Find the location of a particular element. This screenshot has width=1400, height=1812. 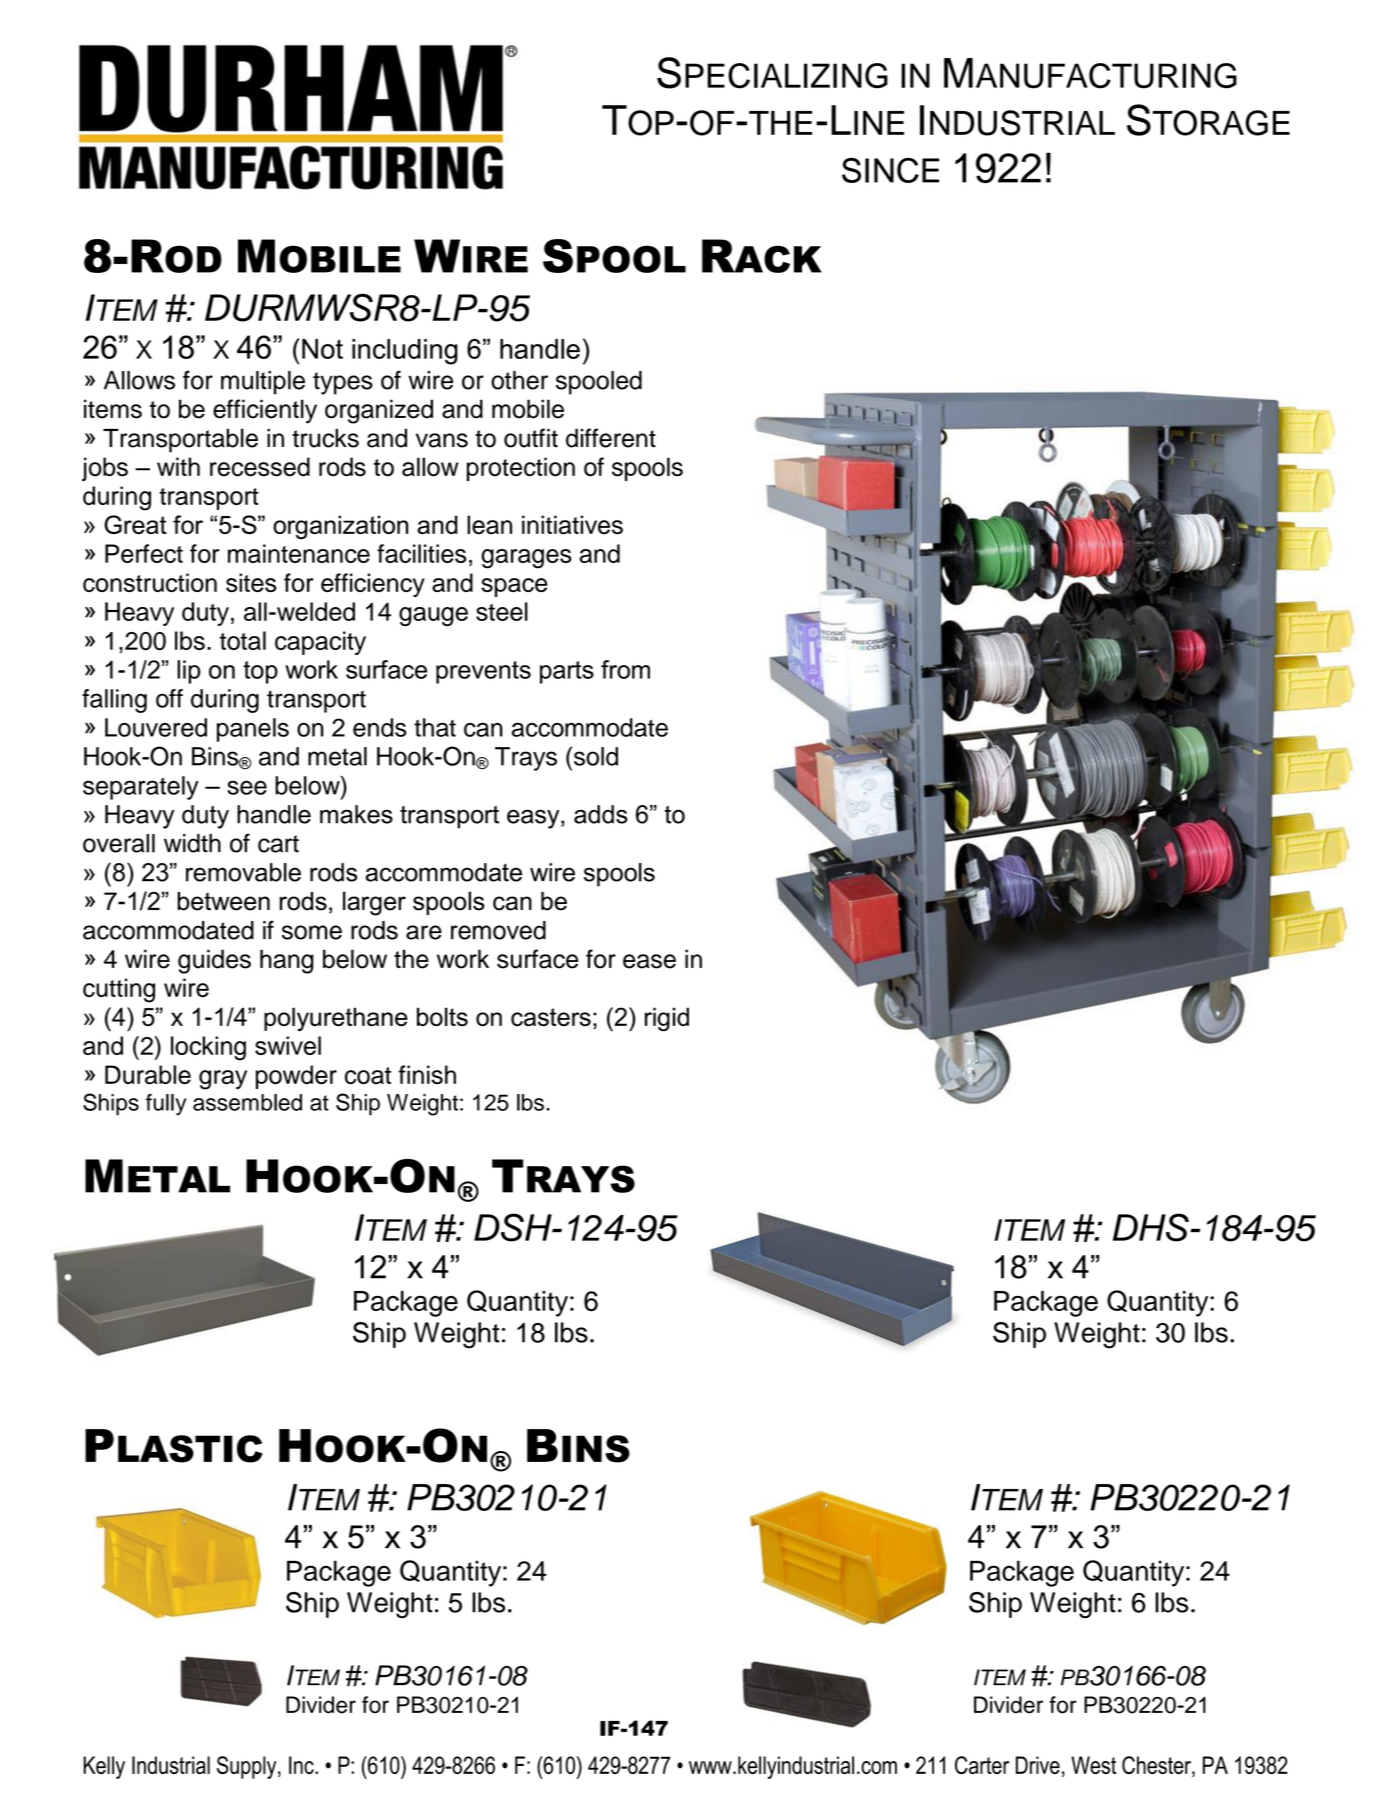

guides is located at coordinates (214, 961).
